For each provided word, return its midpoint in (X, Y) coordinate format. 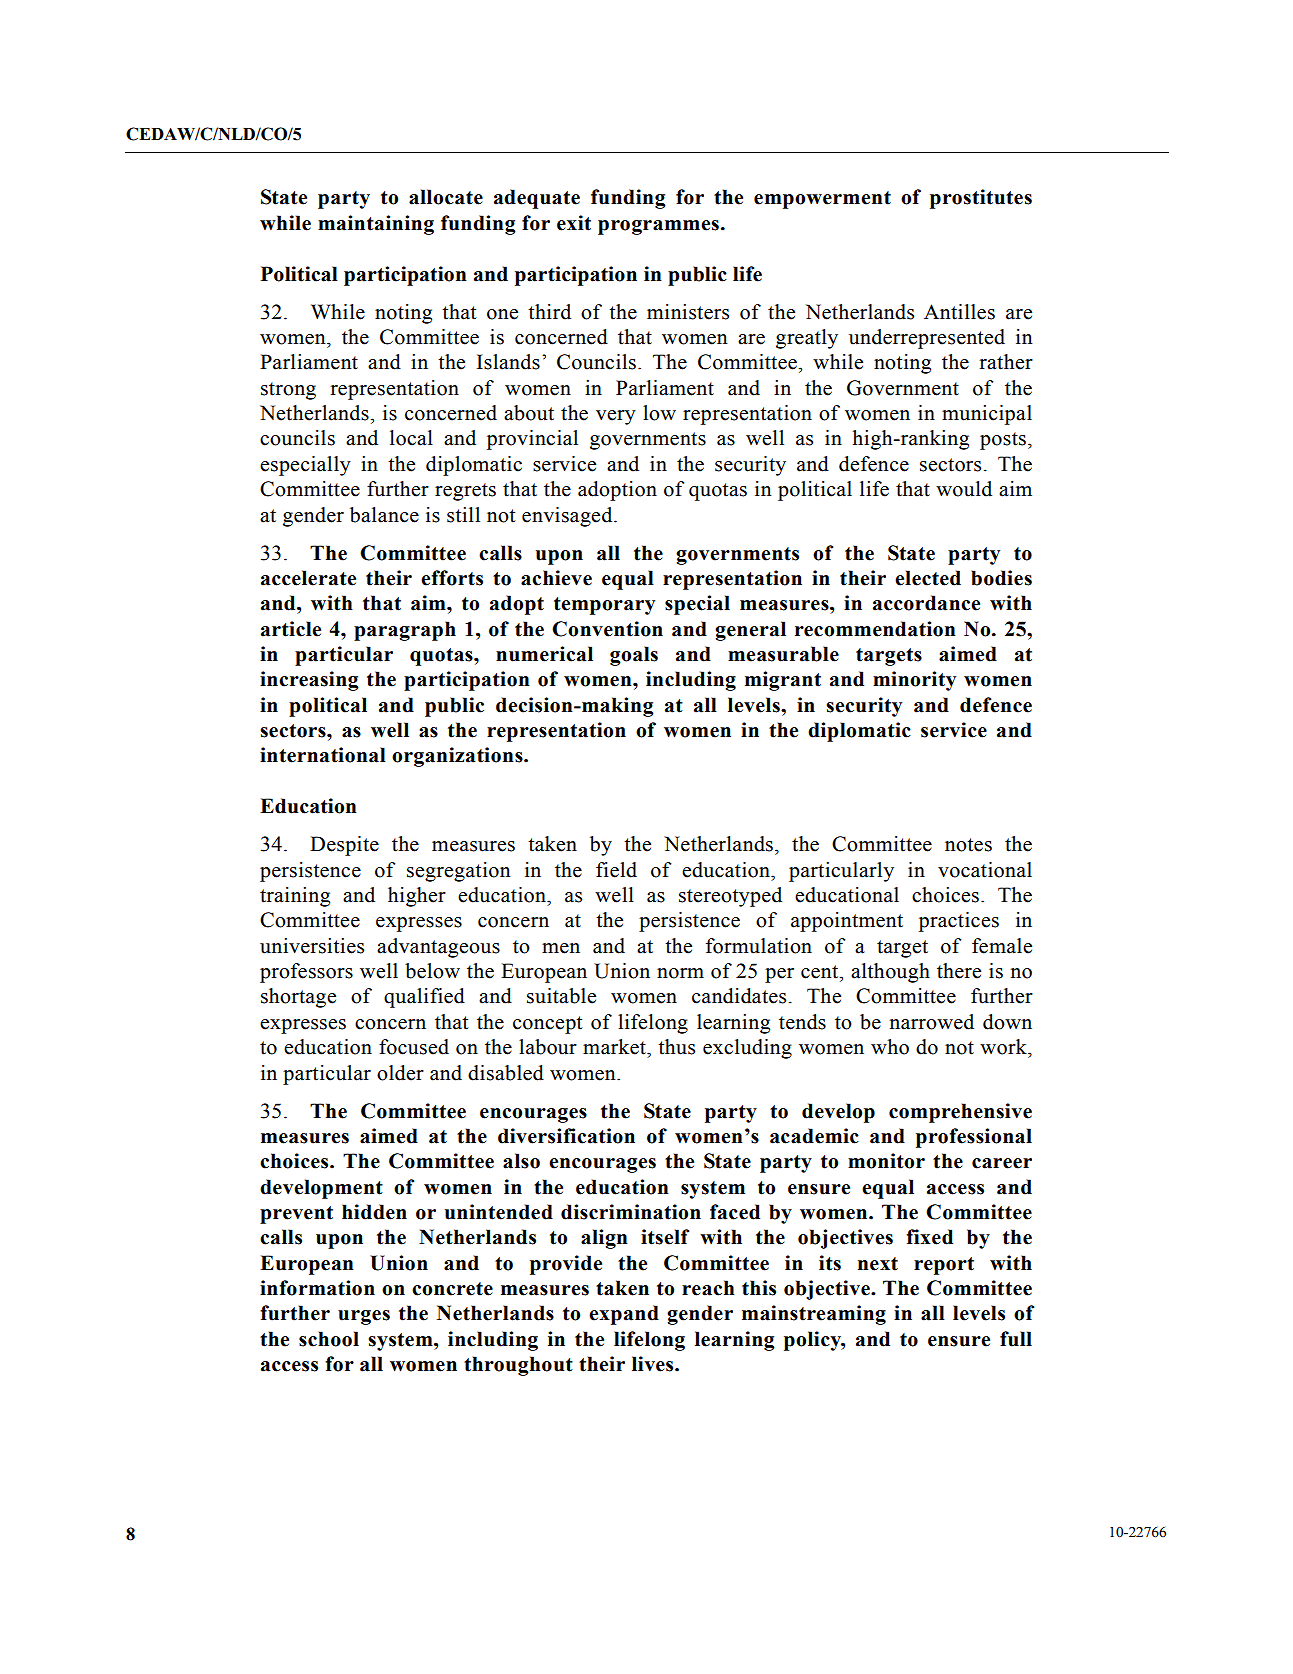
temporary (604, 606)
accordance (926, 603)
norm (680, 973)
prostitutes (981, 199)
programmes (658, 227)
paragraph (405, 631)
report (944, 1266)
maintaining (376, 225)
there (959, 971)
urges (364, 1317)
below (432, 971)
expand (624, 1315)
